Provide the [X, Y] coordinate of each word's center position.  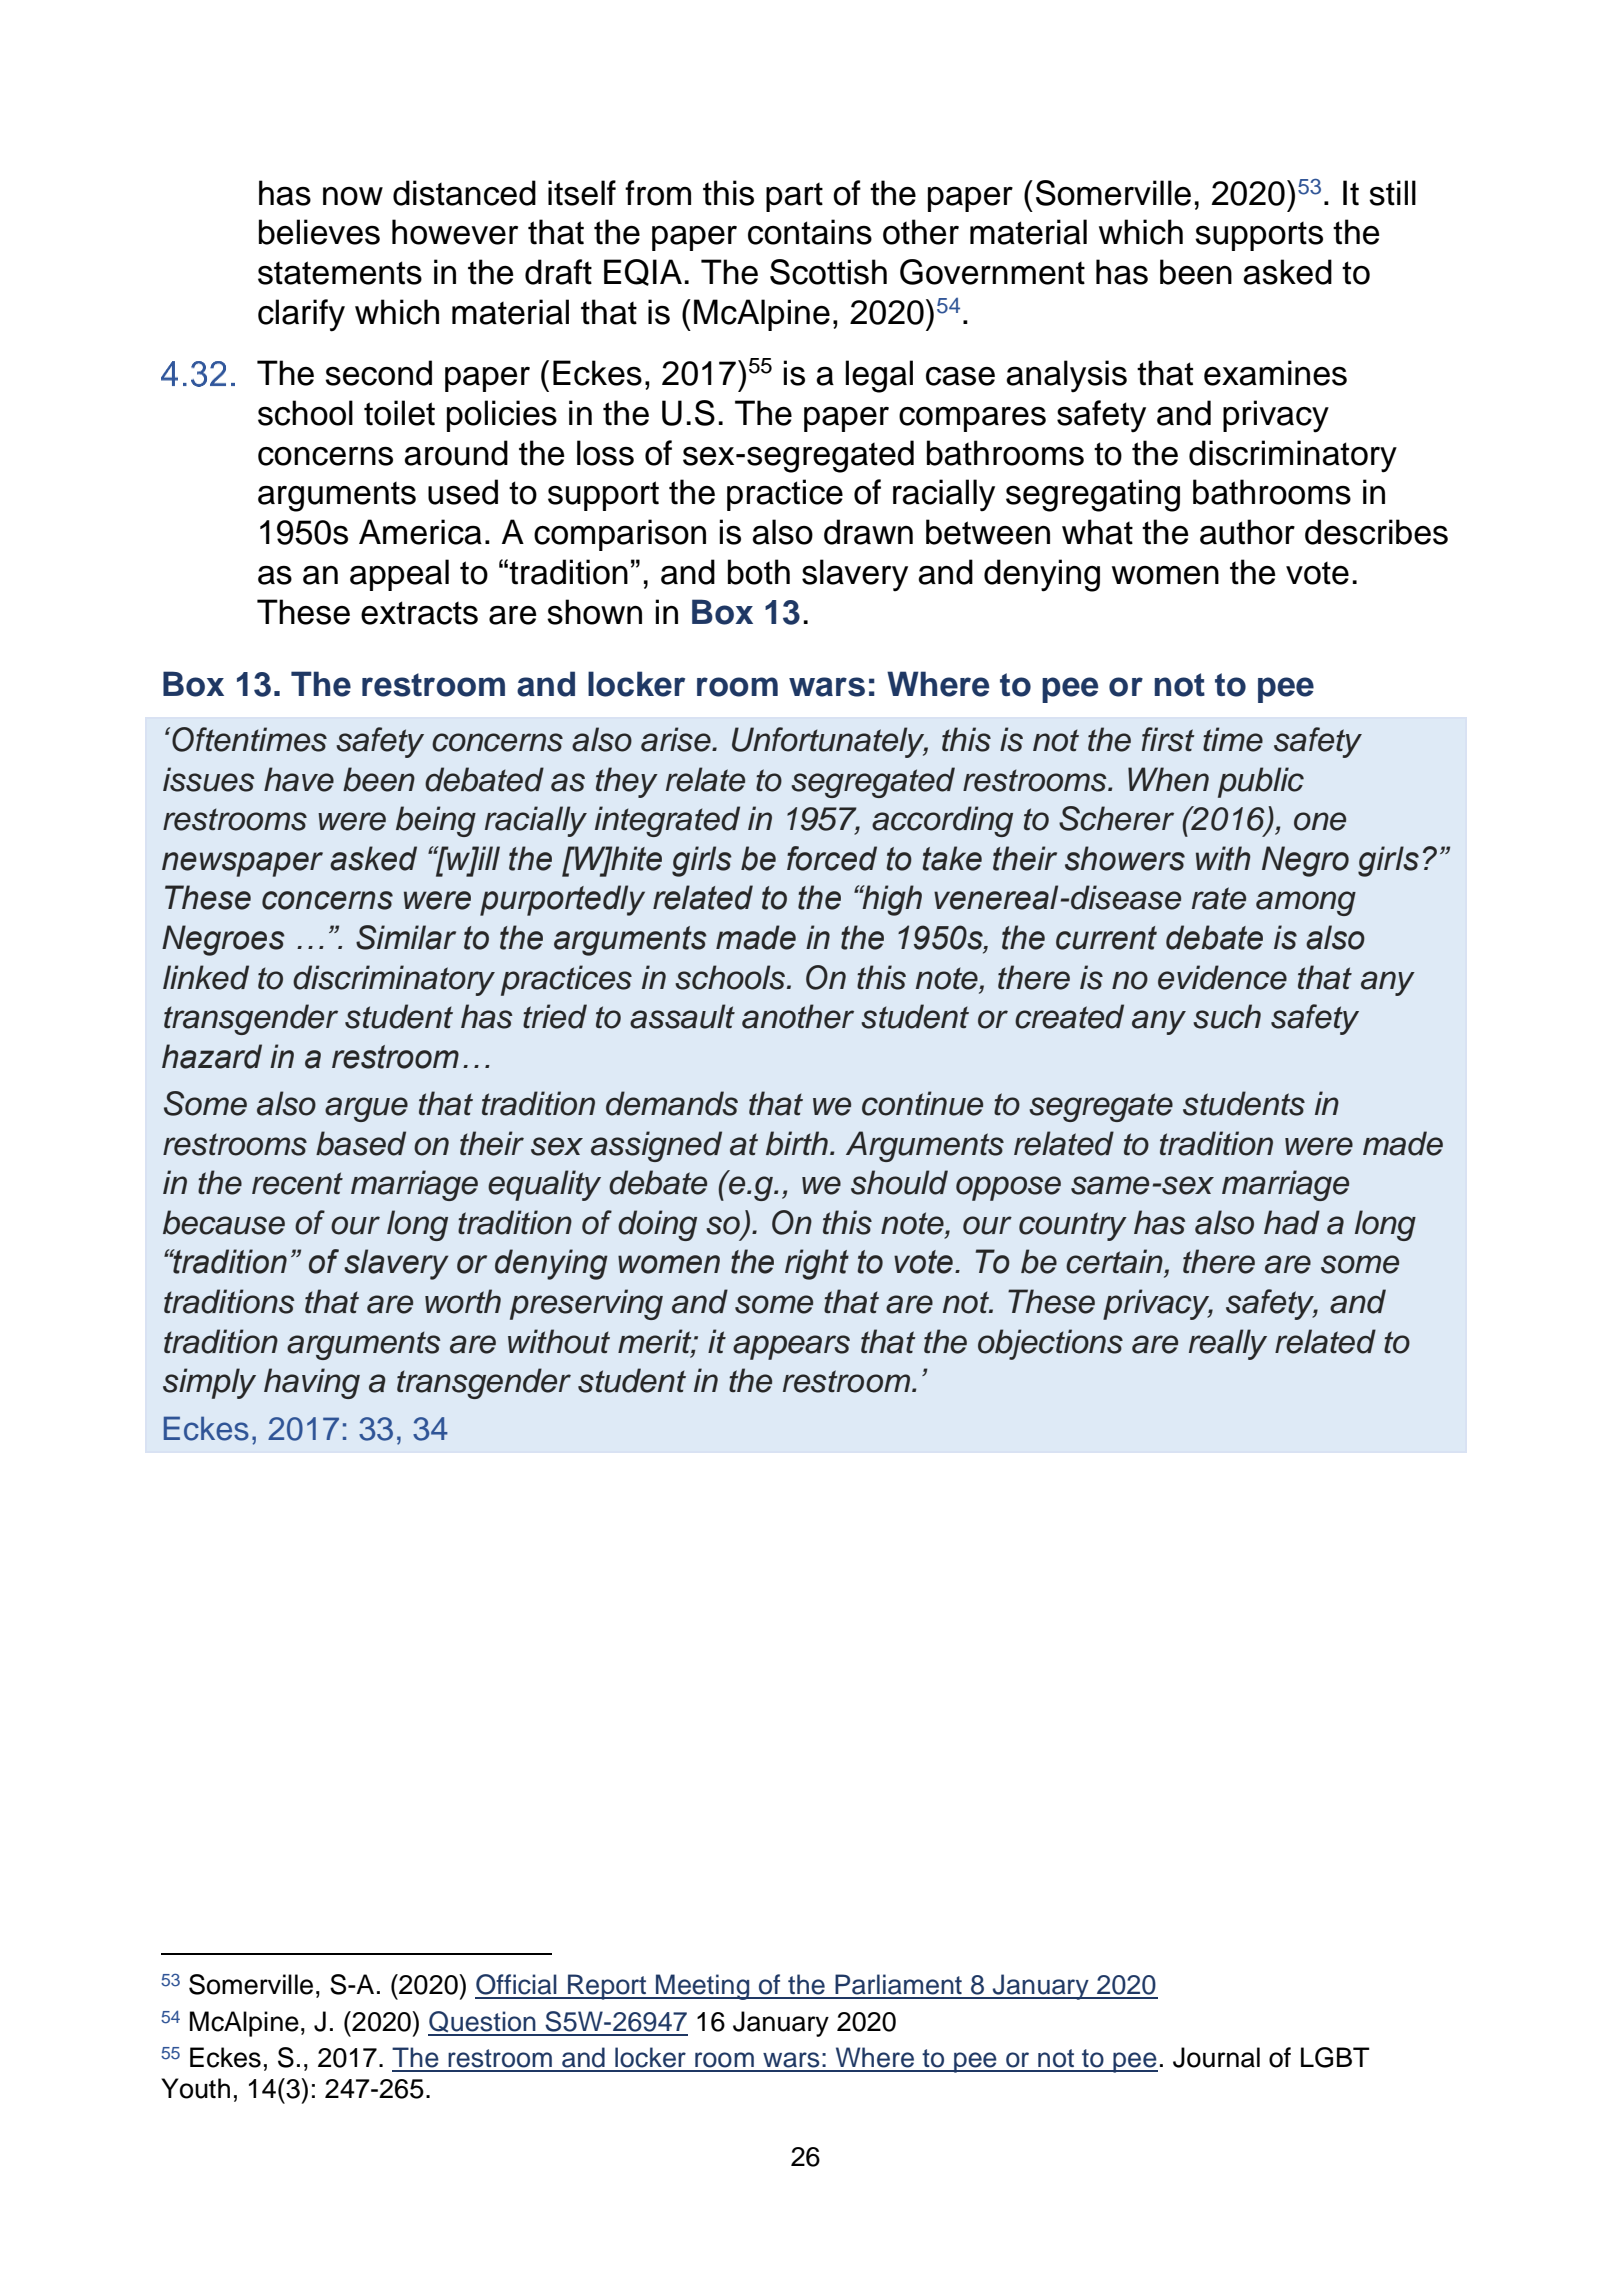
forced [832, 858]
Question [483, 2023]
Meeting [703, 1987]
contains [810, 232]
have [299, 779]
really [1228, 1344]
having [312, 1383]
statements [340, 273]
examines [1275, 373]
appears [791, 1347]
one [1320, 821]
